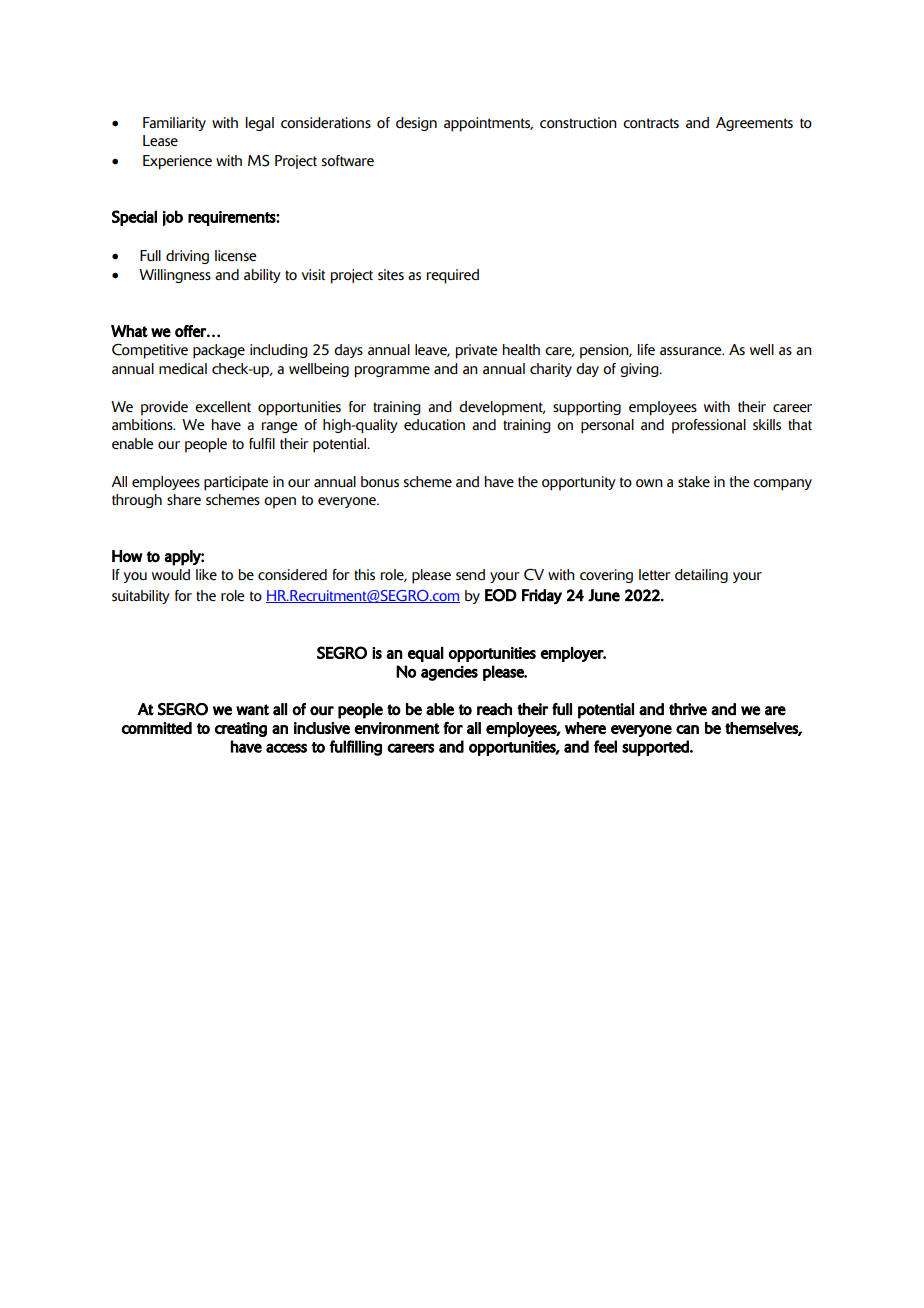  Describe the element at coordinates (709, 426) in the screenshot. I see `professional` at that location.
